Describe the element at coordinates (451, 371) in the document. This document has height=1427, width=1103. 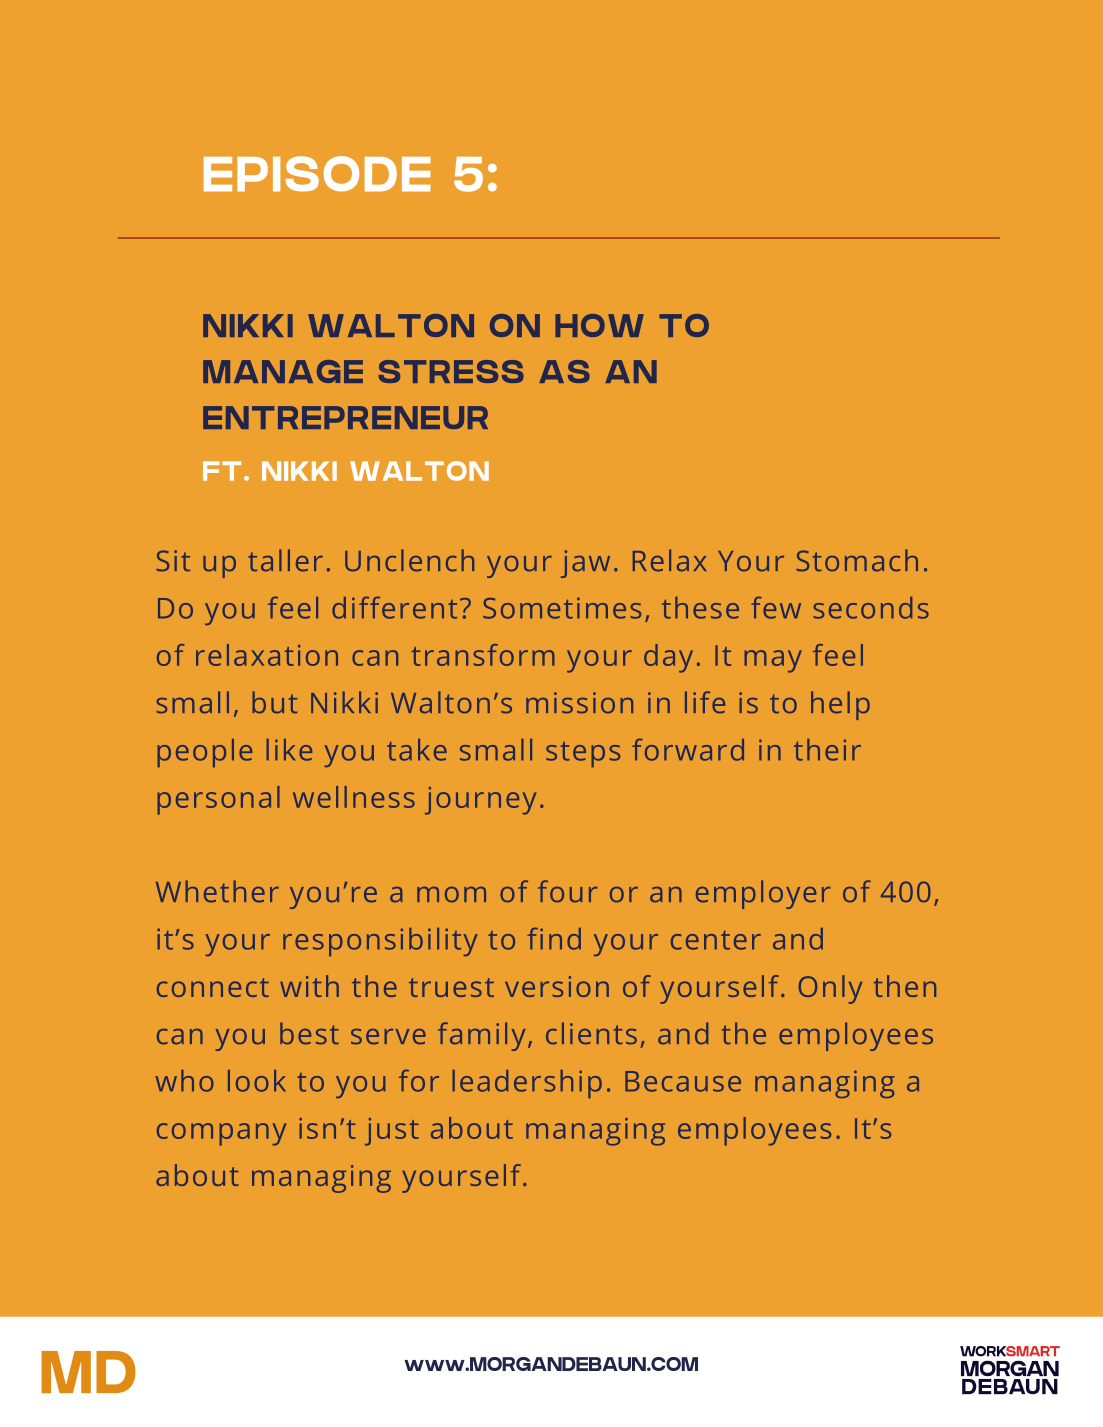
I see `STRESS` at that location.
